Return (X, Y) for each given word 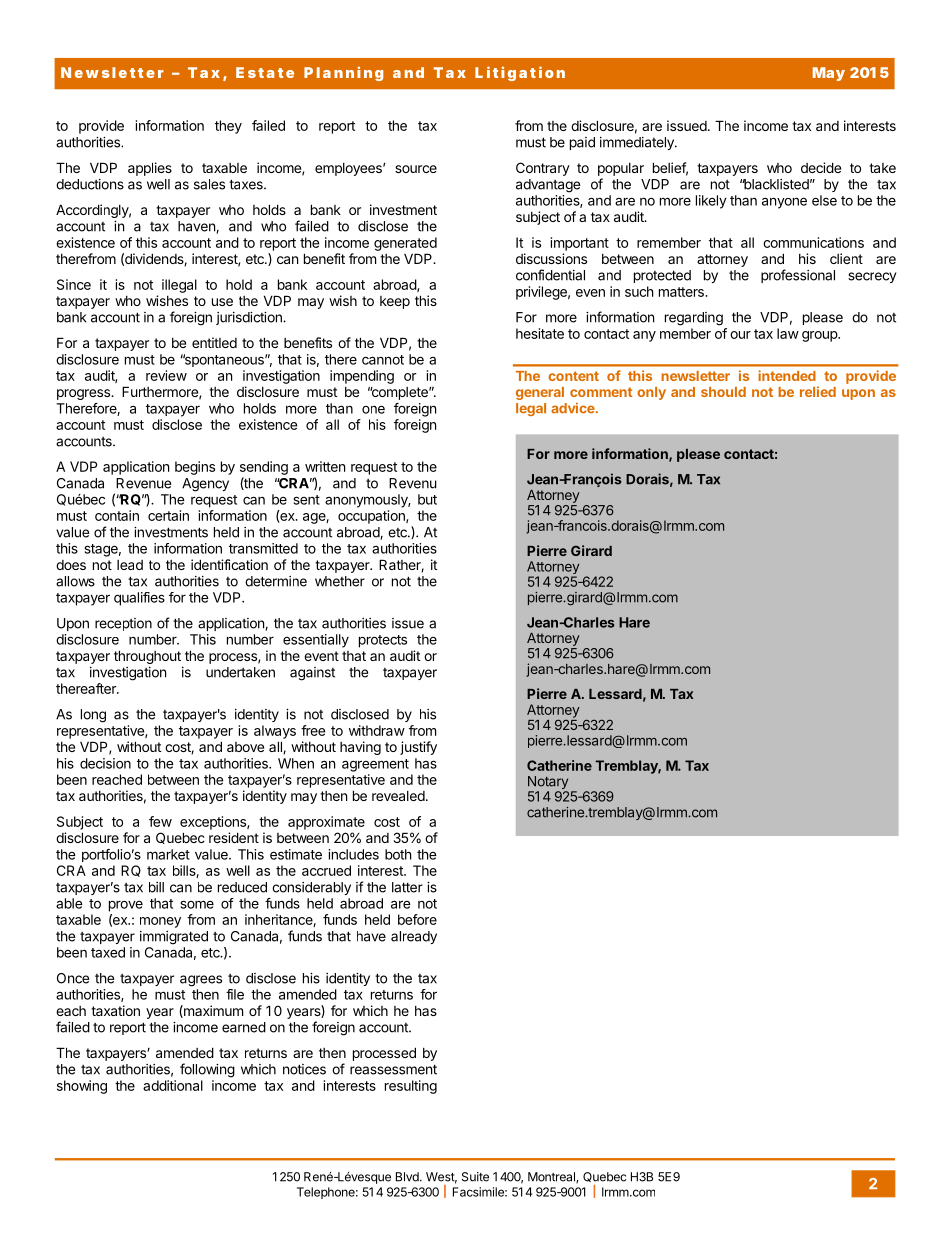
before (417, 919)
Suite (475, 1177)
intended (787, 375)
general (540, 393)
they (228, 127)
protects (383, 641)
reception (123, 624)
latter (407, 887)
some (197, 904)
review (166, 375)
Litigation (520, 73)
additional (173, 1085)
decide (821, 167)
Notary (548, 784)
